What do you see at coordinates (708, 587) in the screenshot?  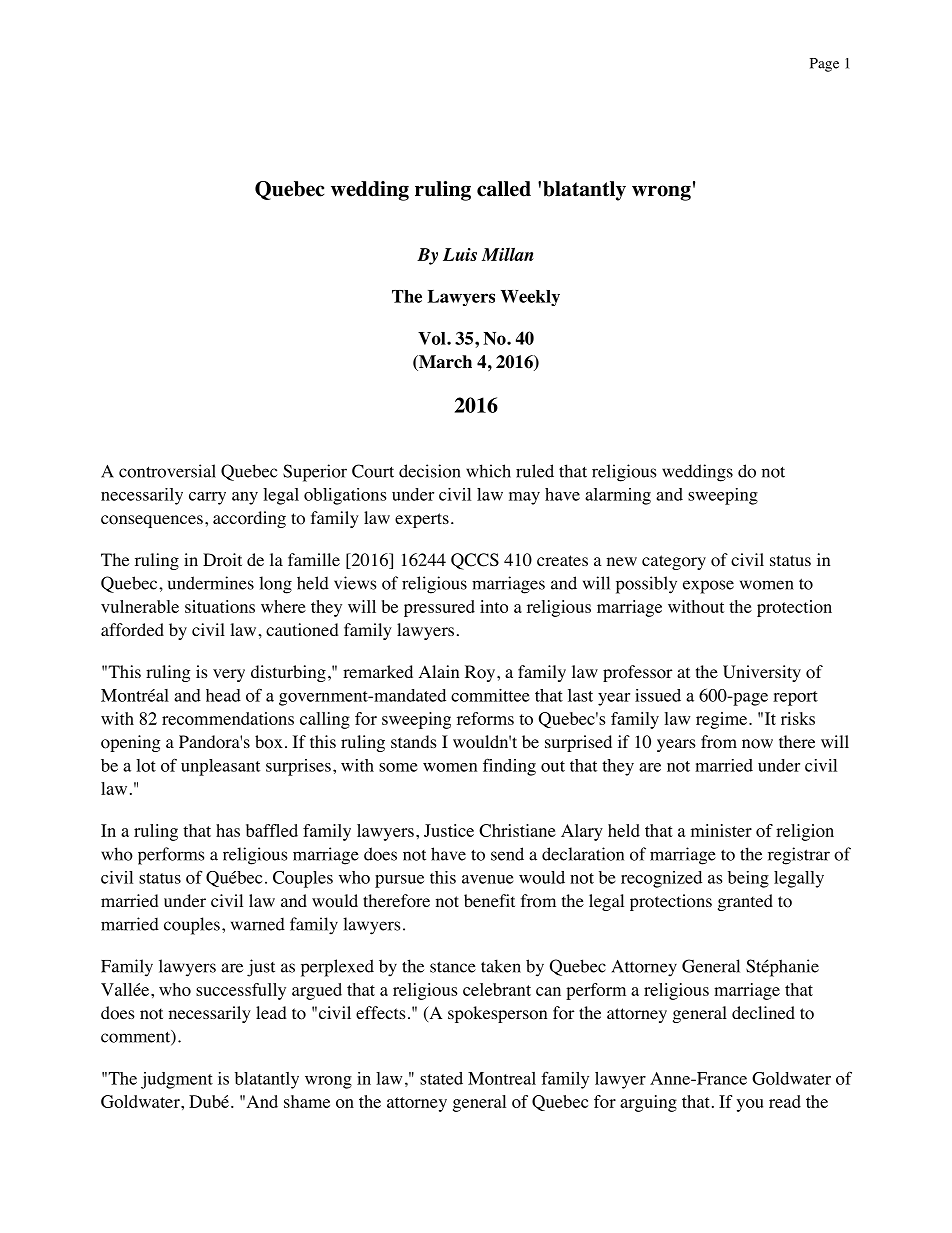 I see `expose` at bounding box center [708, 587].
